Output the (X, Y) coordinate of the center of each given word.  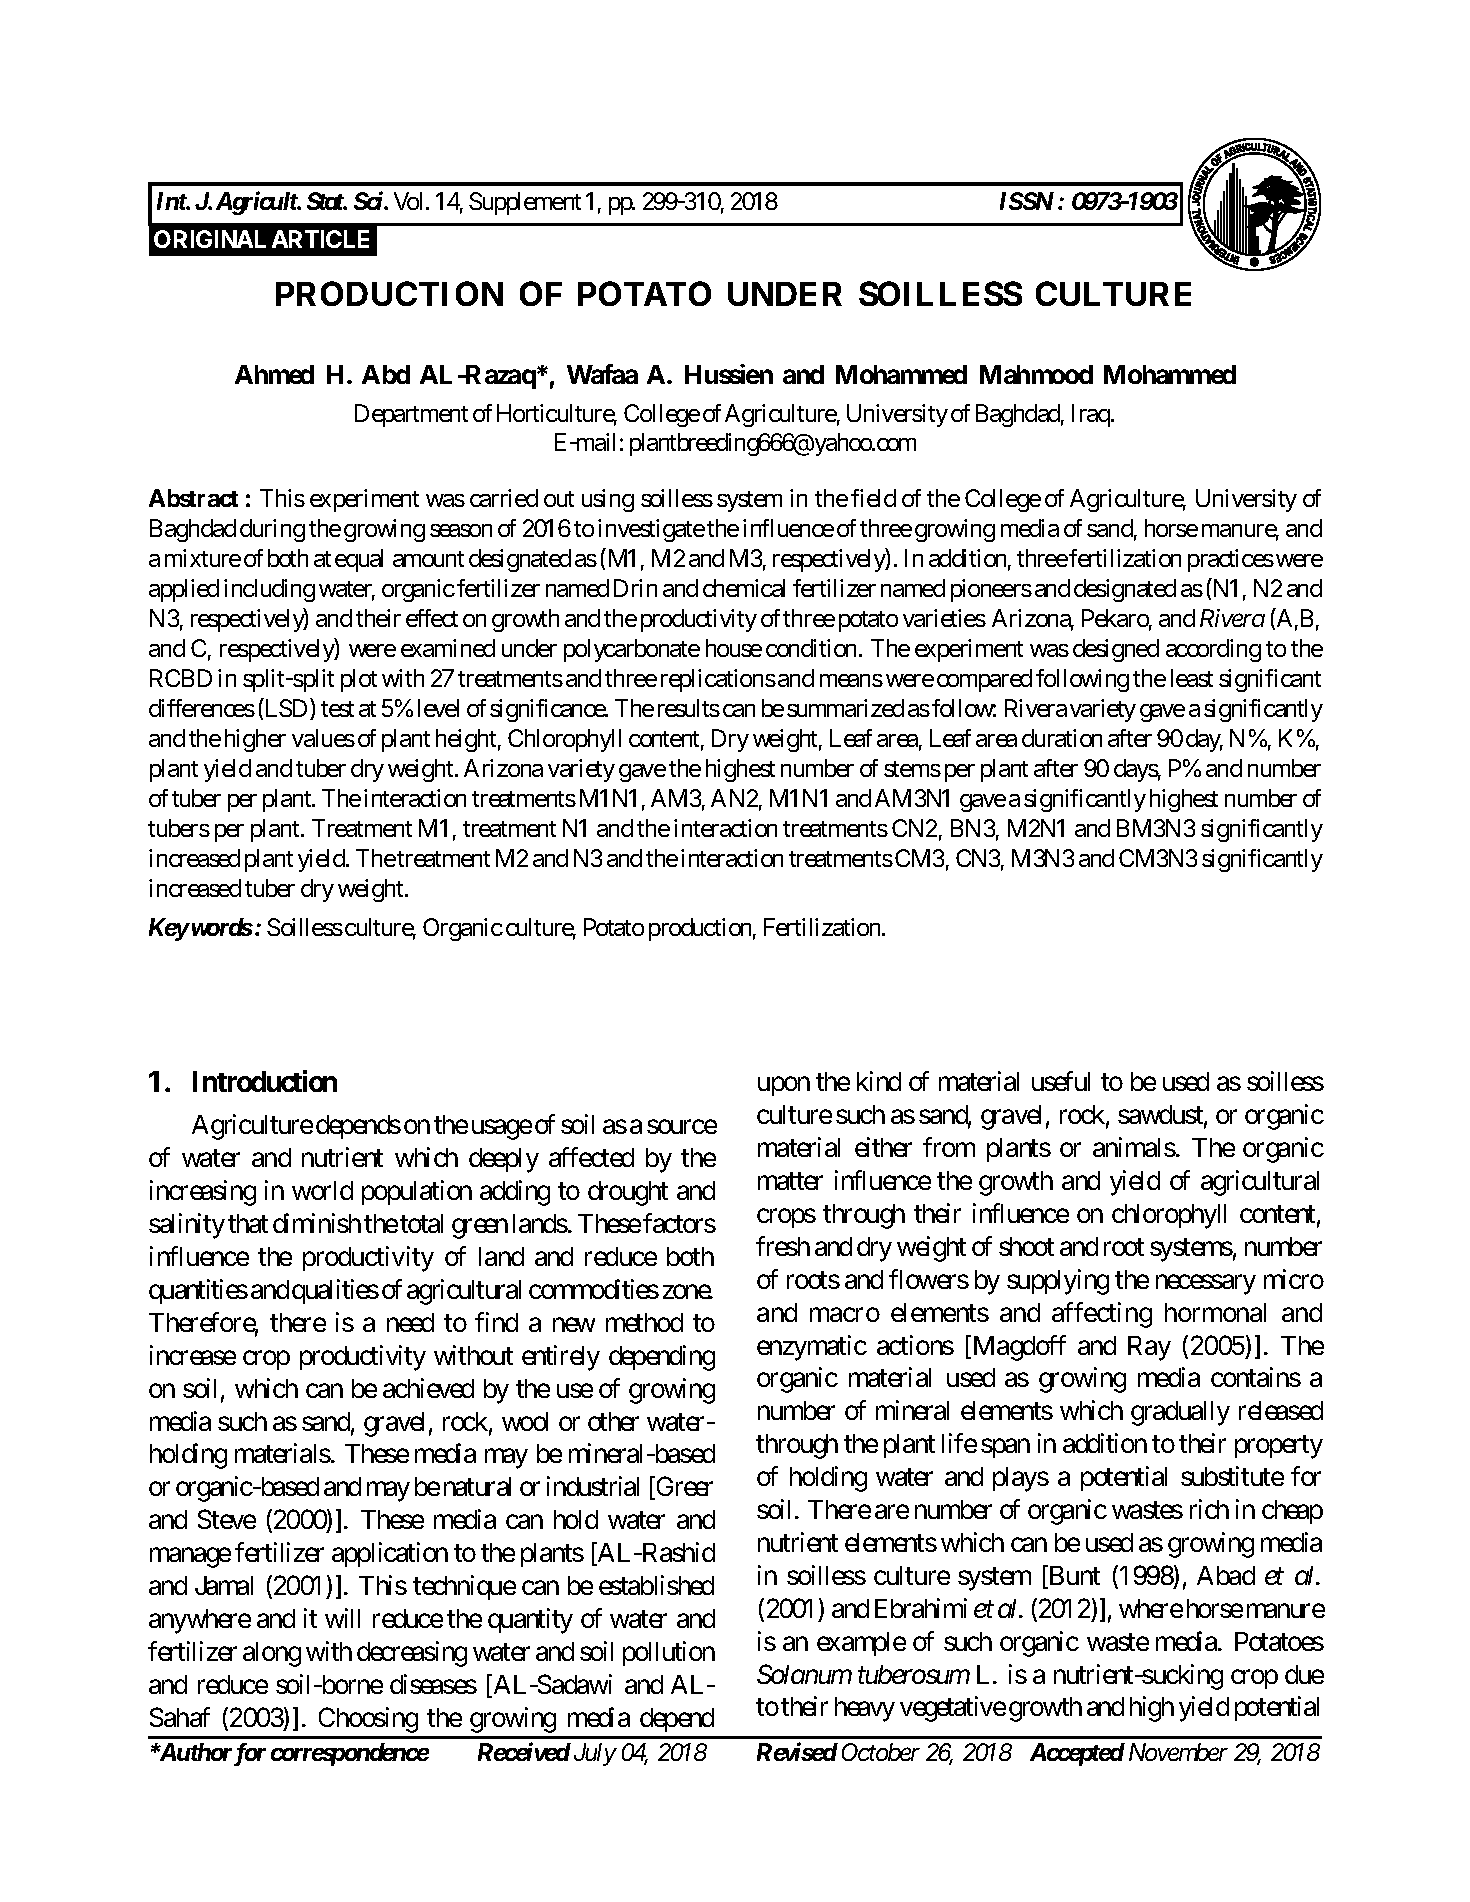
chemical (744, 588)
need (410, 1322)
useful (1061, 1081)
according (1213, 650)
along (272, 1654)
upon (784, 1086)
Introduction (265, 1081)
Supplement (525, 203)
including (269, 590)
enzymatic (812, 1348)
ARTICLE (320, 239)
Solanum (804, 1674)
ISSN (1027, 201)
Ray (1149, 1348)
